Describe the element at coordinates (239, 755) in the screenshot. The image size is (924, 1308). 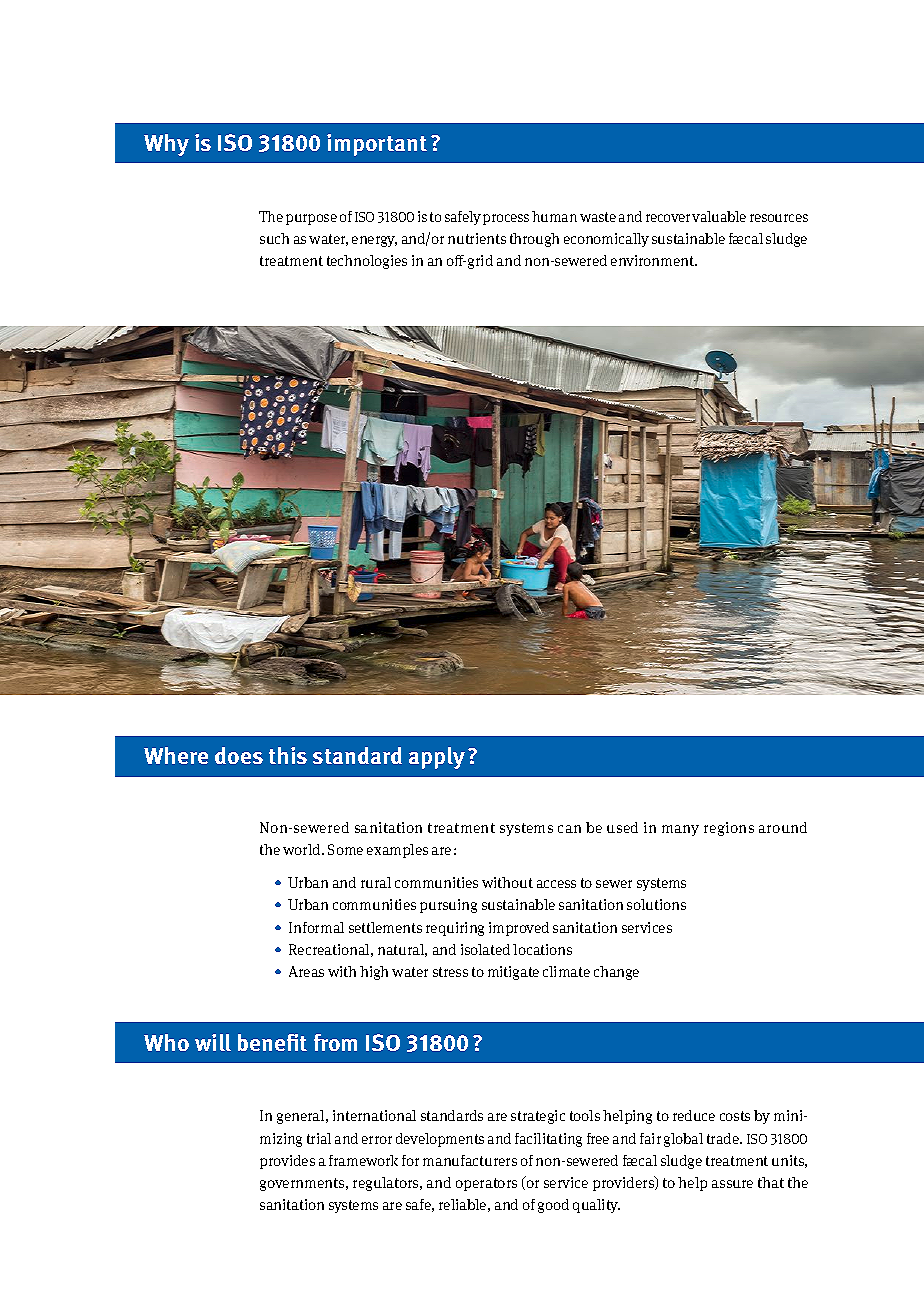
I see `does` at that location.
